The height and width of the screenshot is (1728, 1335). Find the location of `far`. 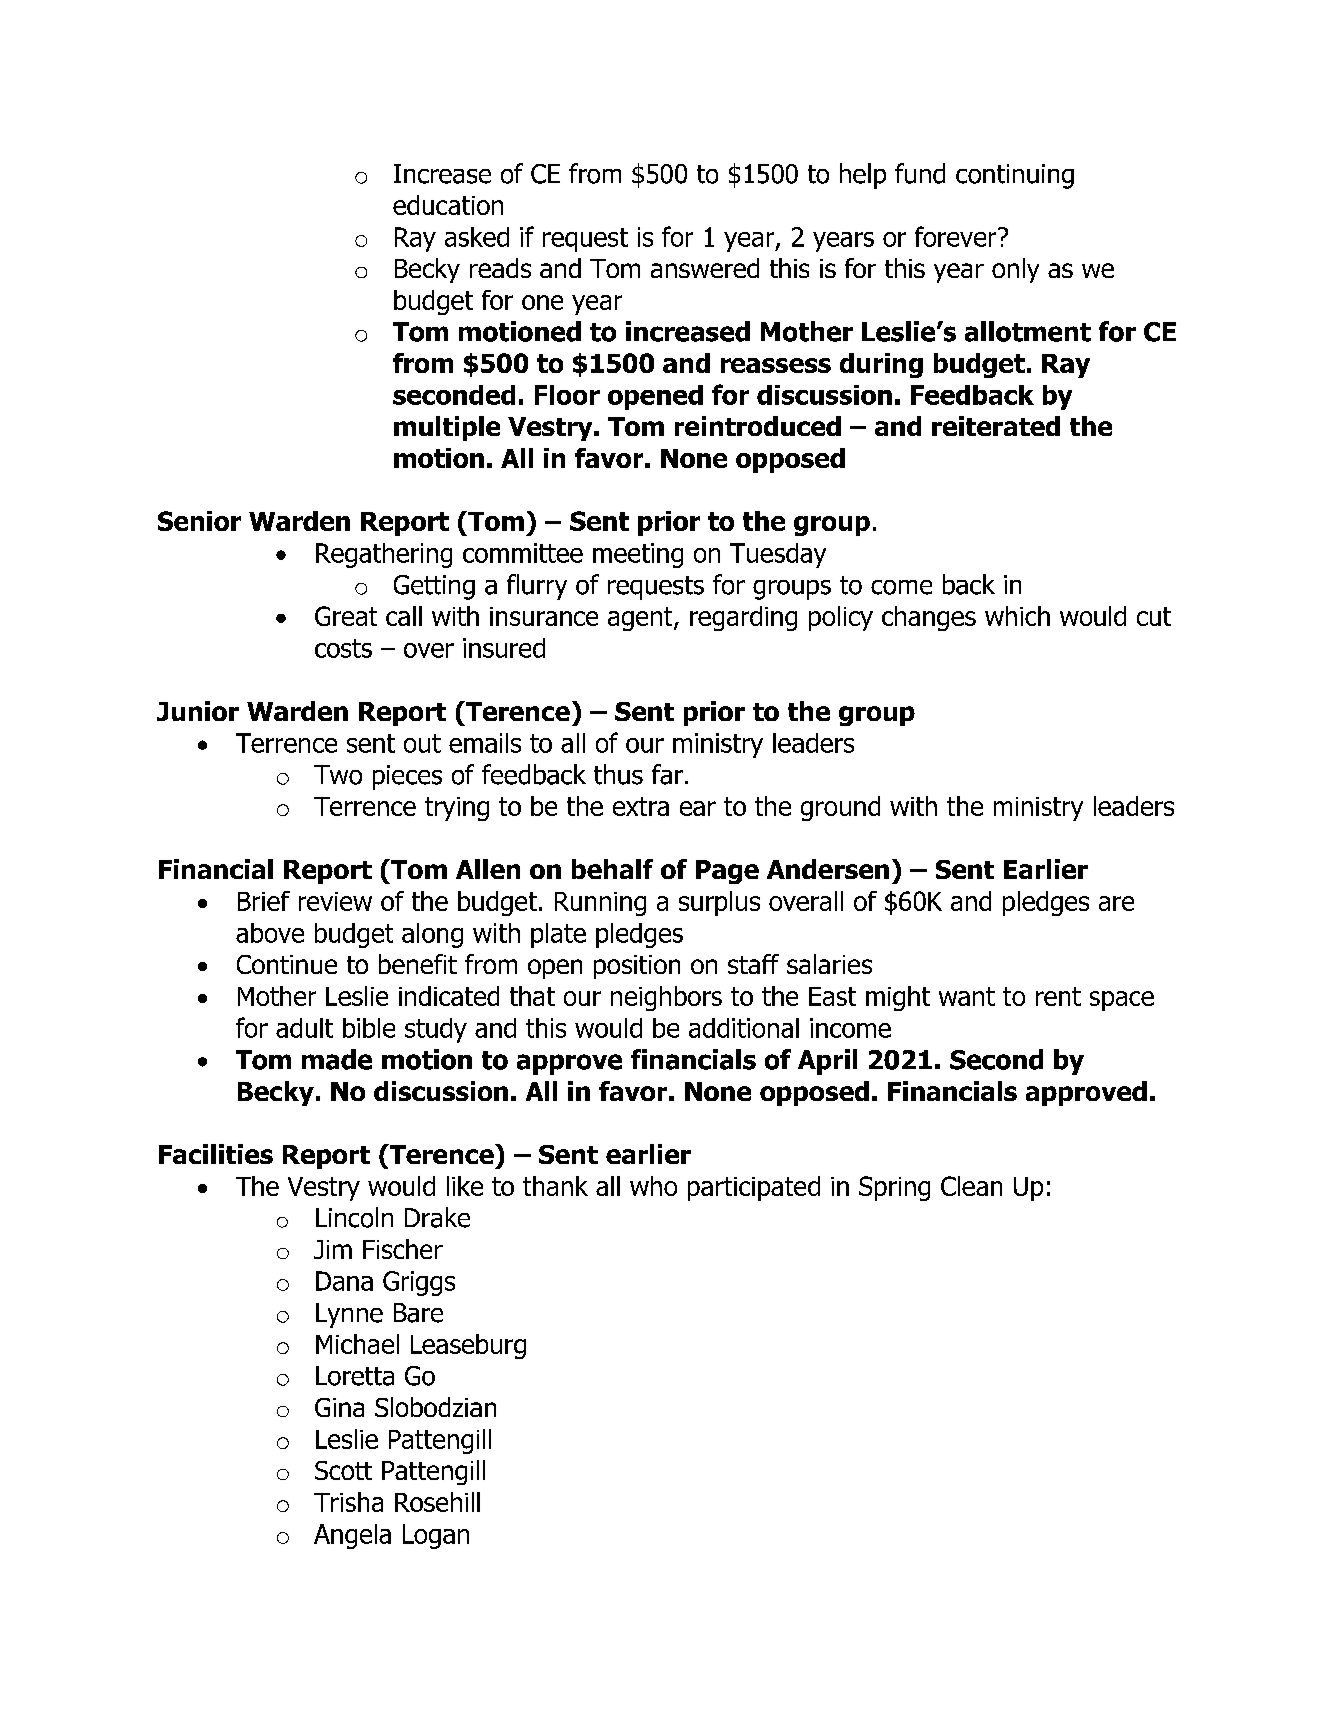

far is located at coordinates (667, 774).
